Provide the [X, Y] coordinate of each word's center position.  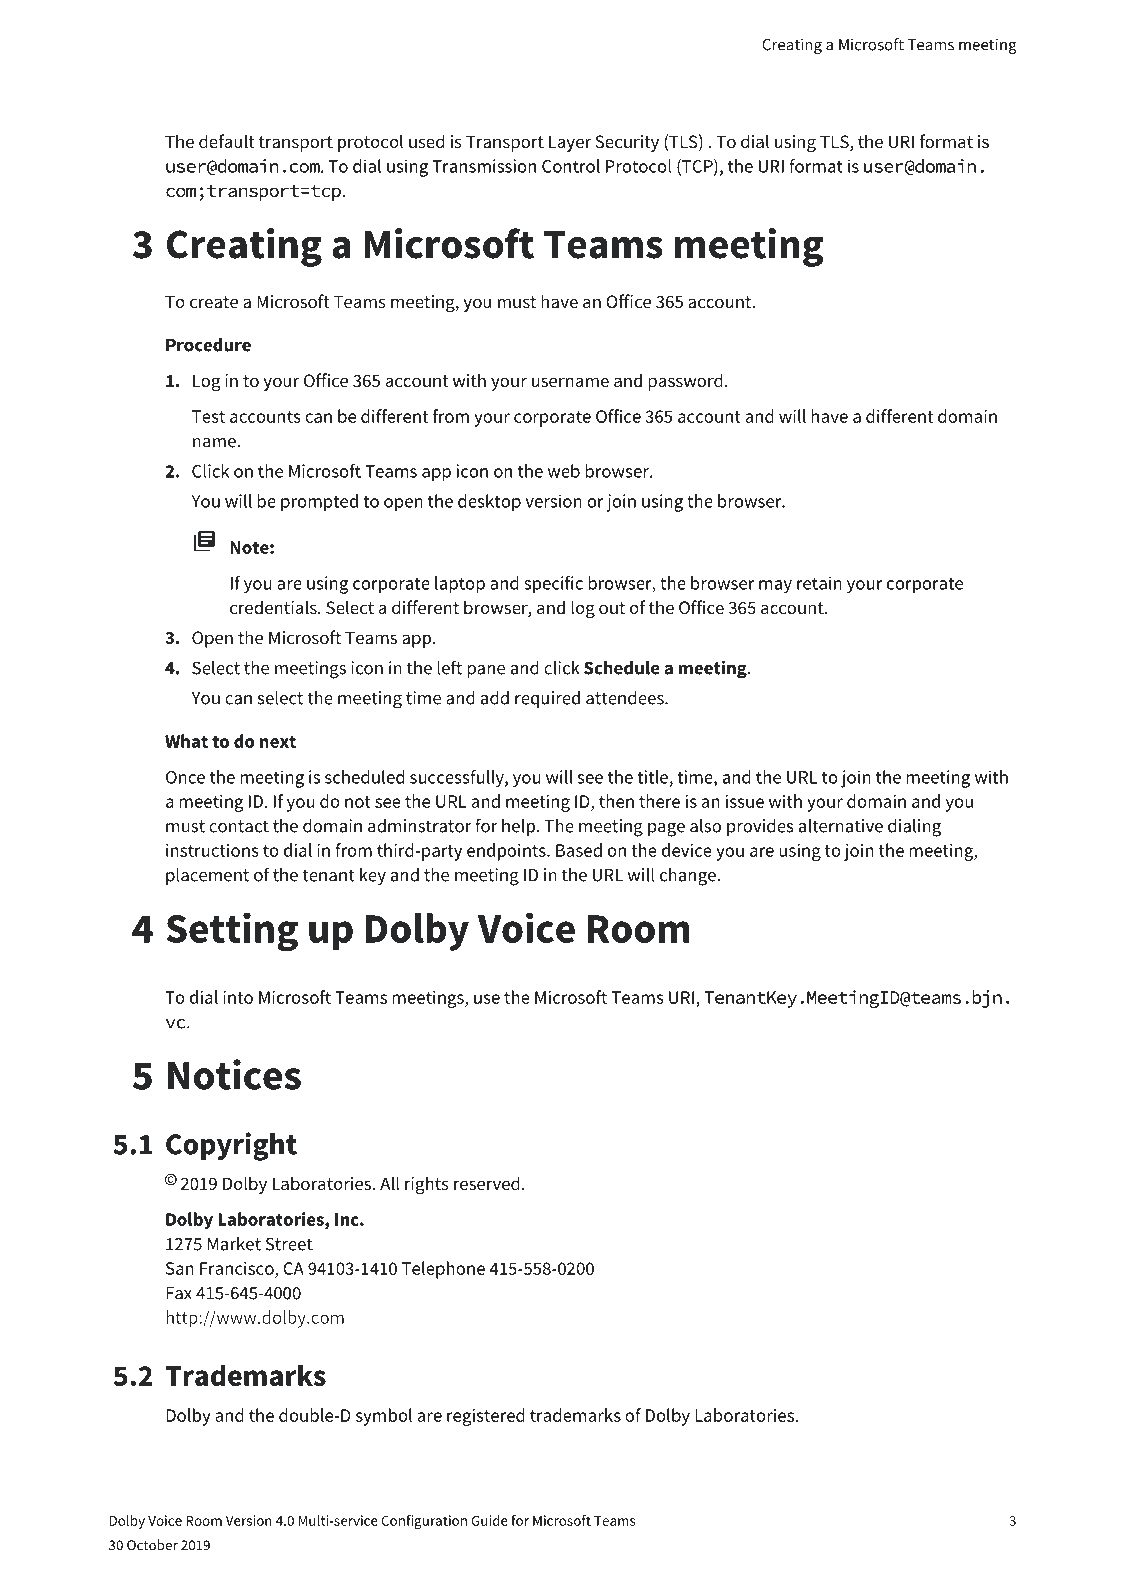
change [689, 877]
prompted [319, 503]
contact [239, 826]
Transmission [484, 166]
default [227, 141]
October [152, 1545]
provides [760, 827]
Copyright [231, 1146]
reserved [487, 1183]
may [775, 587]
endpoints [507, 852]
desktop [489, 503]
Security [627, 143]
